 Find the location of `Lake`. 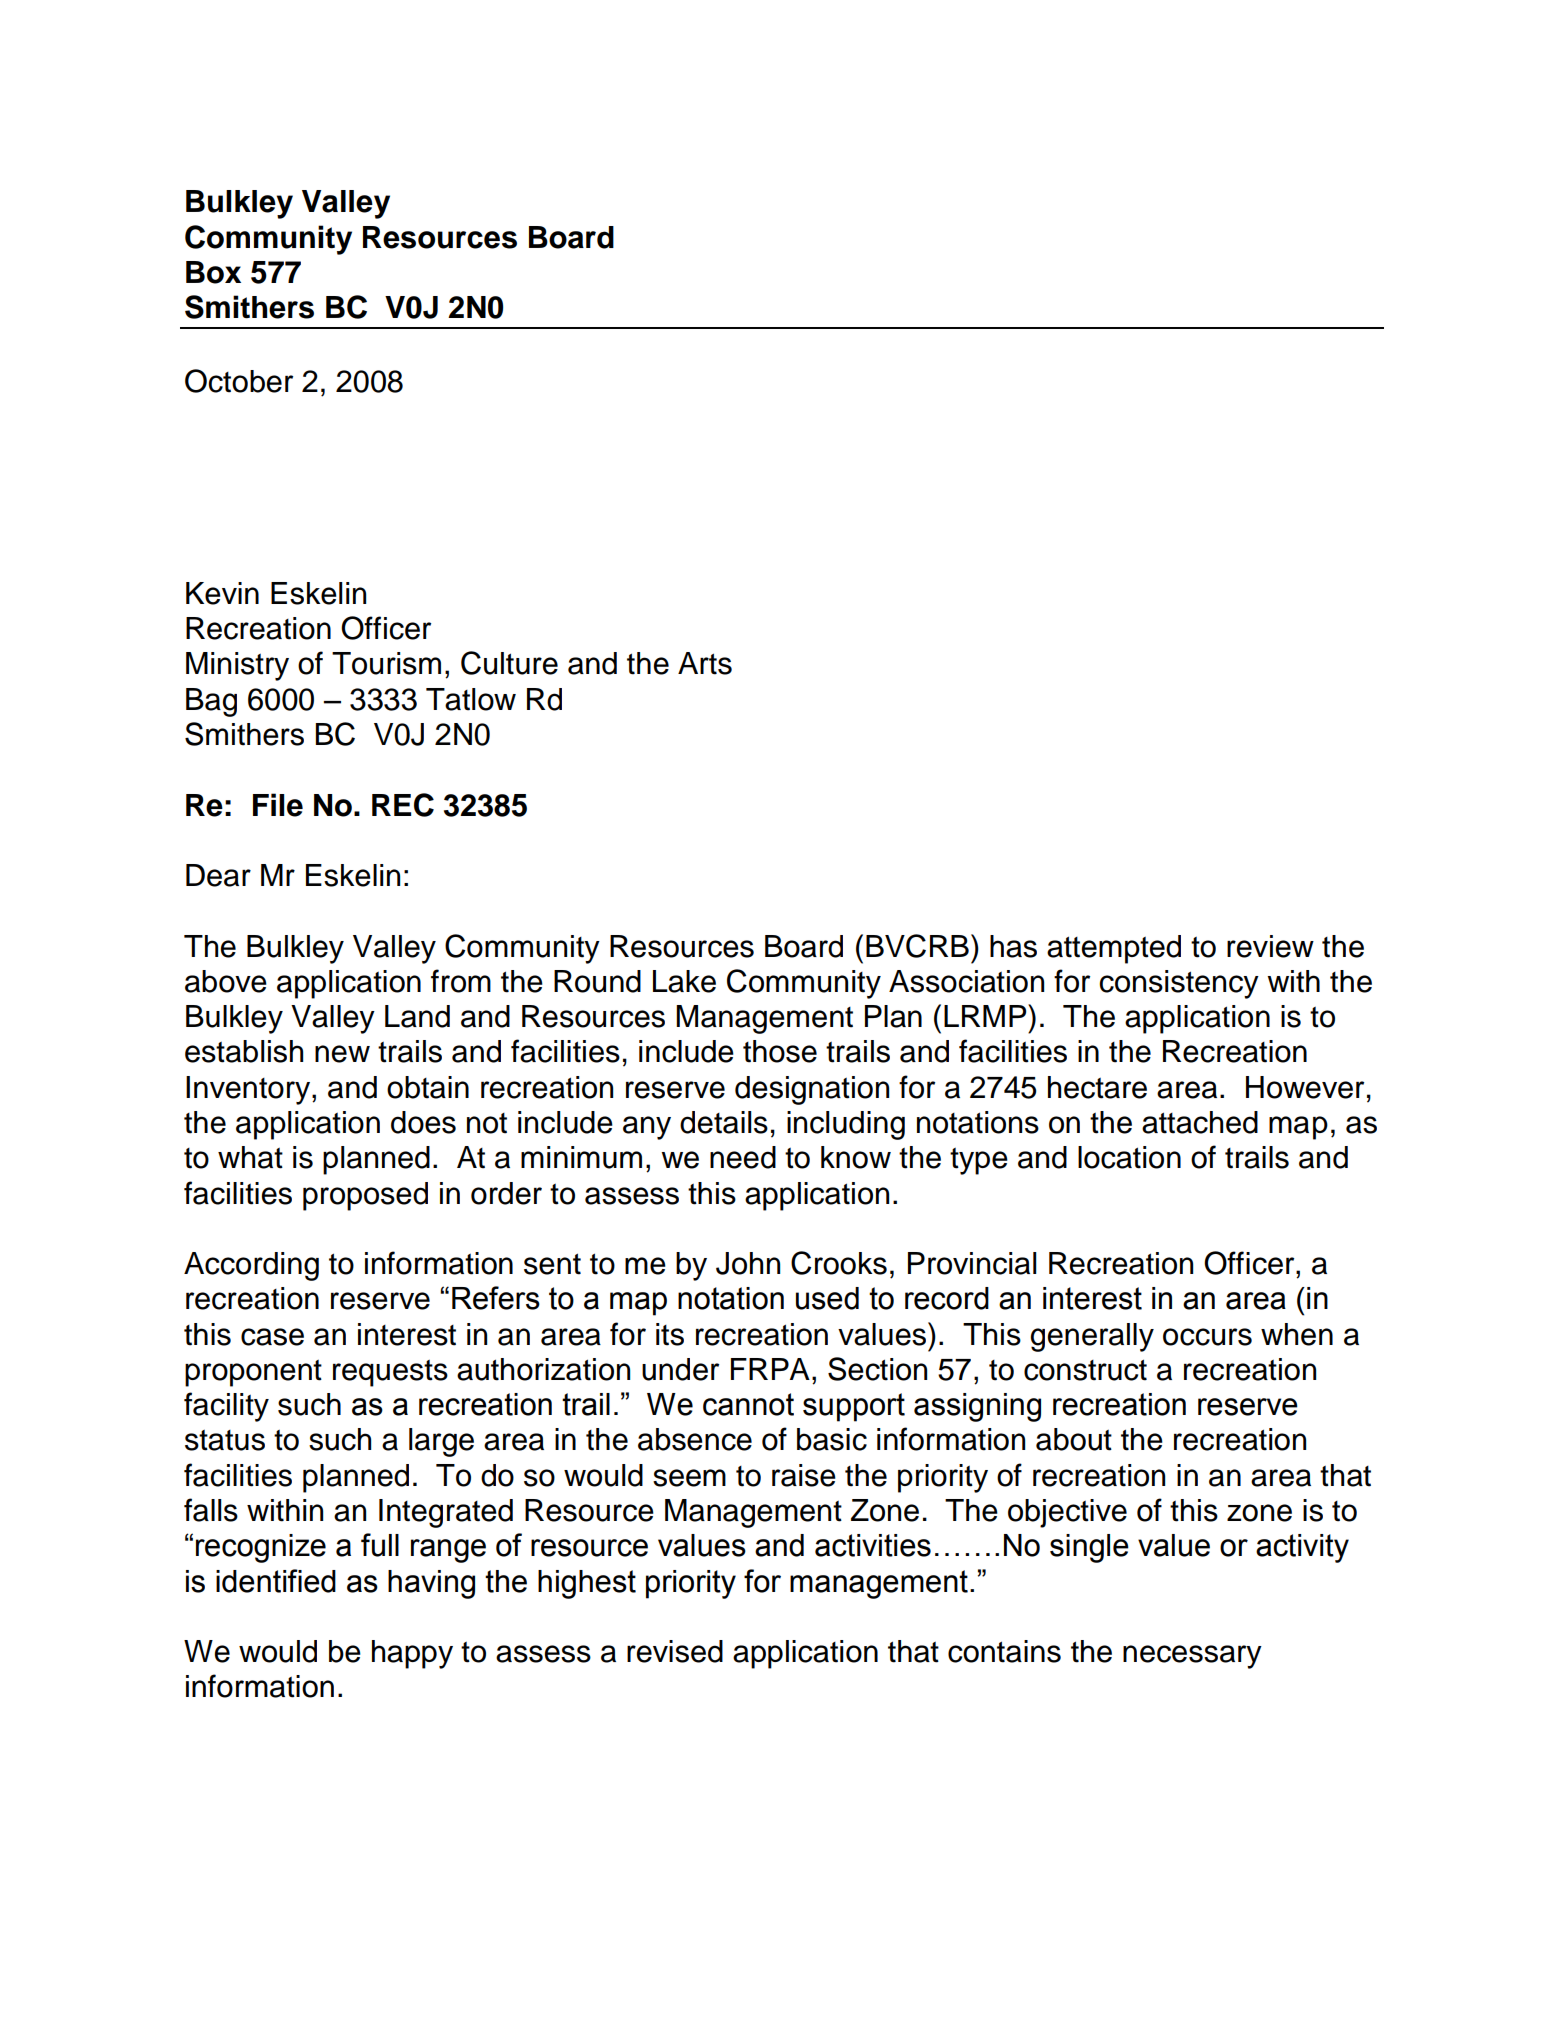

Lake is located at coordinates (684, 981).
